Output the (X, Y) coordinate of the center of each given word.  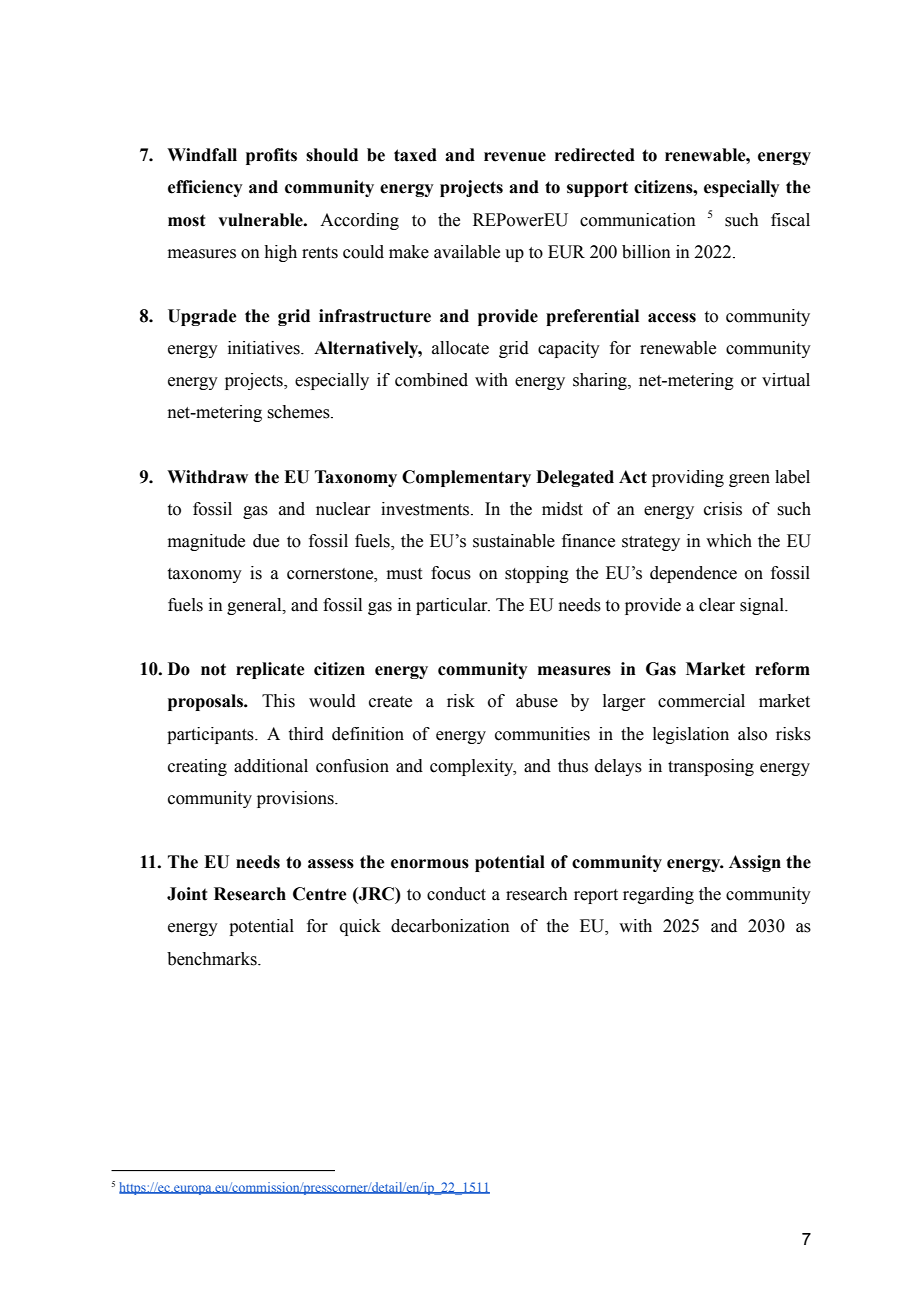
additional (271, 766)
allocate (460, 348)
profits (271, 156)
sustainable (514, 541)
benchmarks (213, 959)
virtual (786, 380)
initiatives (265, 348)
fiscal (790, 220)
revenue (515, 157)
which (729, 541)
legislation (691, 735)
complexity (473, 767)
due (266, 541)
